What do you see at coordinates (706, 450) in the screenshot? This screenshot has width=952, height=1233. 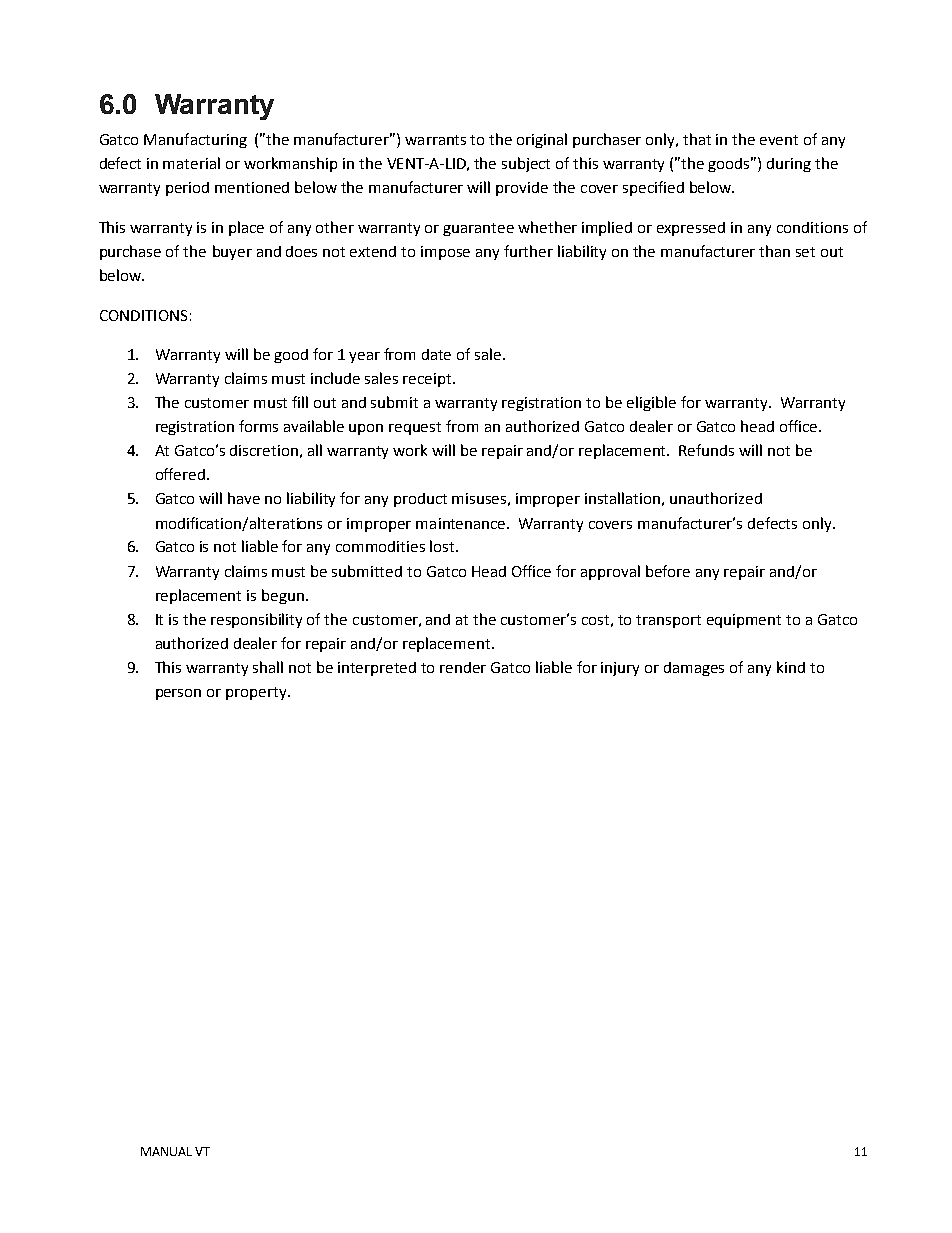 I see `Refunds` at bounding box center [706, 450].
